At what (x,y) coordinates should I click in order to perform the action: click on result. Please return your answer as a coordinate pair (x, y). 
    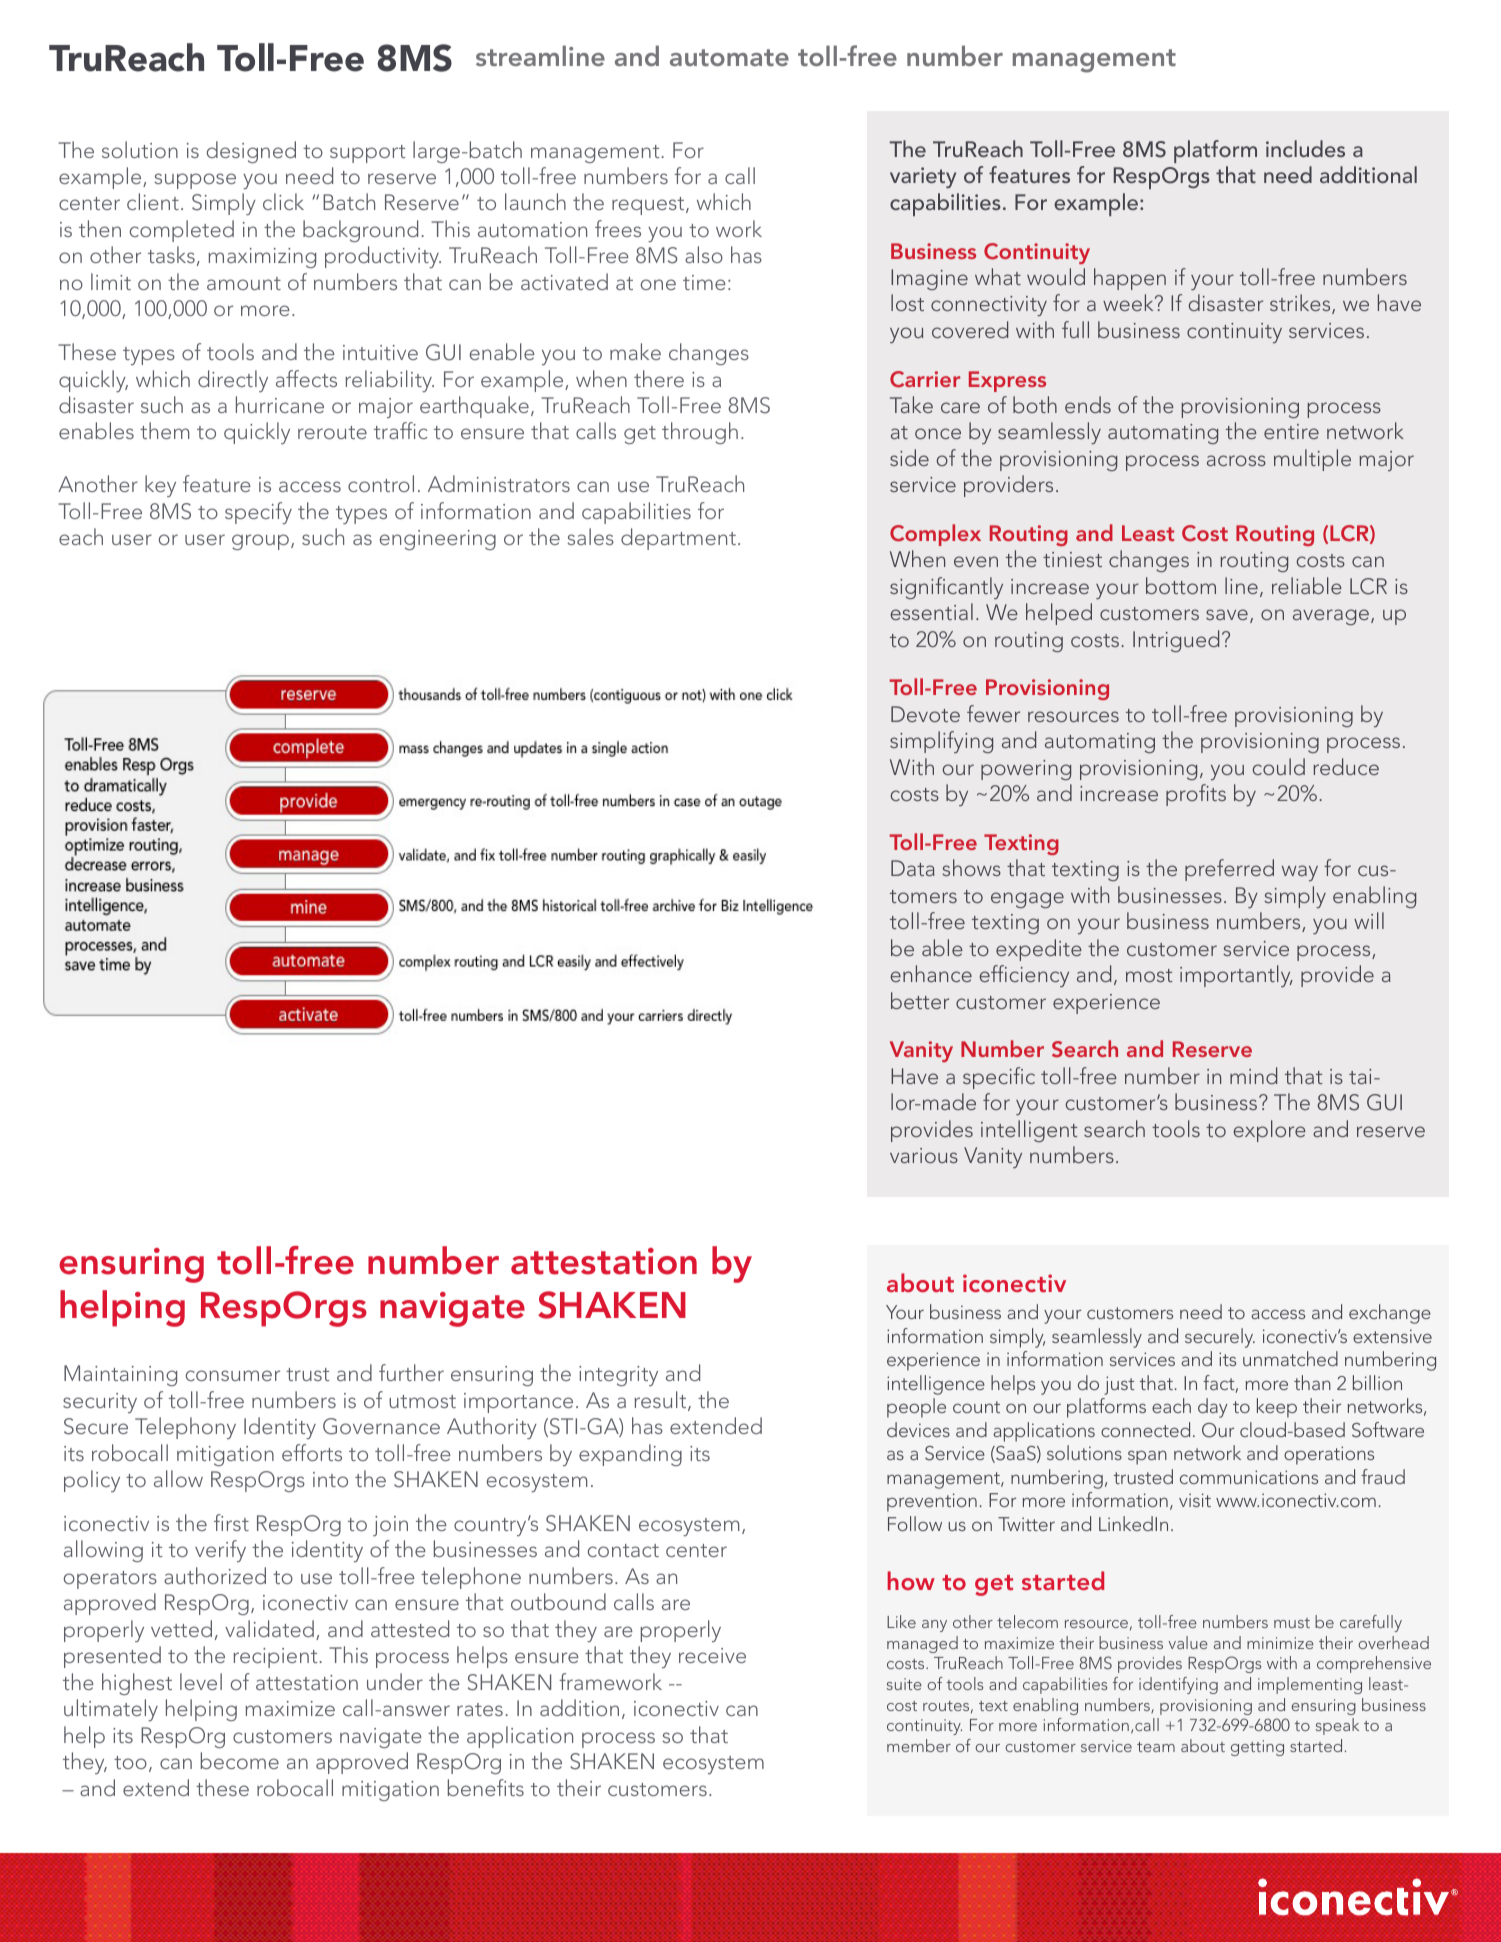
    Looking at the image, I should click on (661, 1401).
